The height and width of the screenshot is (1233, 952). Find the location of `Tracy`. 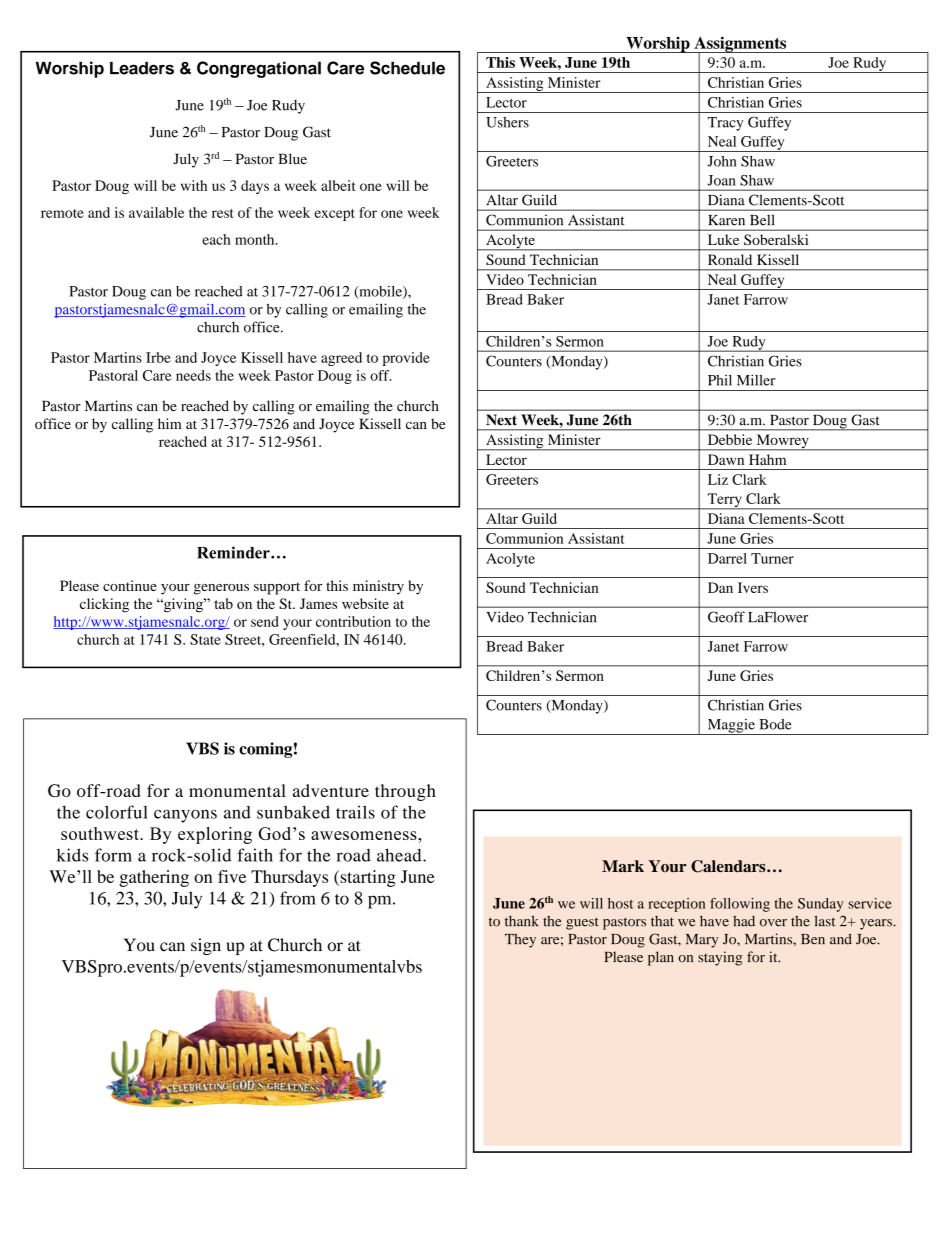

Tracy is located at coordinates (725, 124).
